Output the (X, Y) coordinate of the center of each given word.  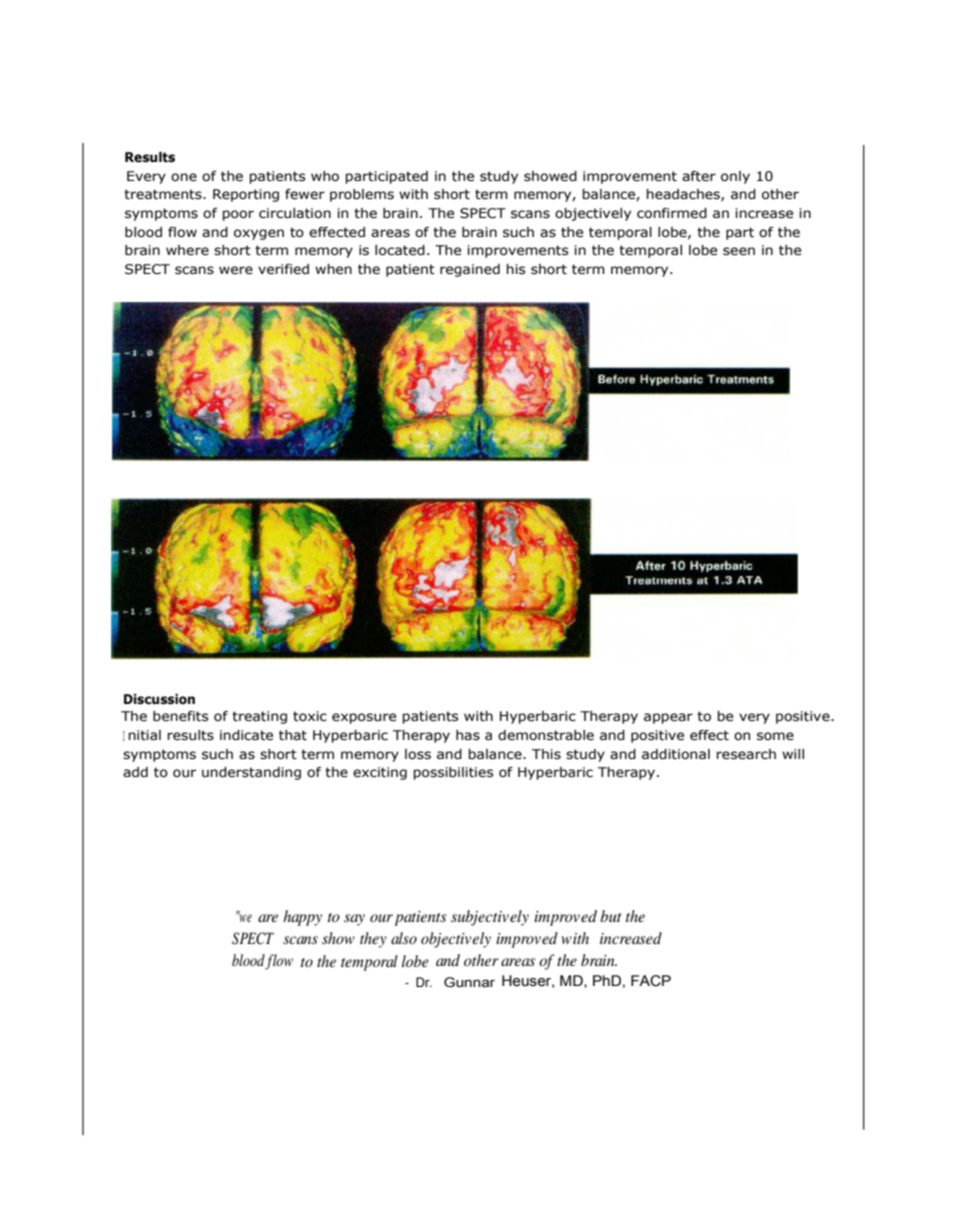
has (468, 735)
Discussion (159, 699)
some (775, 736)
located (400, 250)
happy (302, 918)
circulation (295, 213)
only (735, 177)
